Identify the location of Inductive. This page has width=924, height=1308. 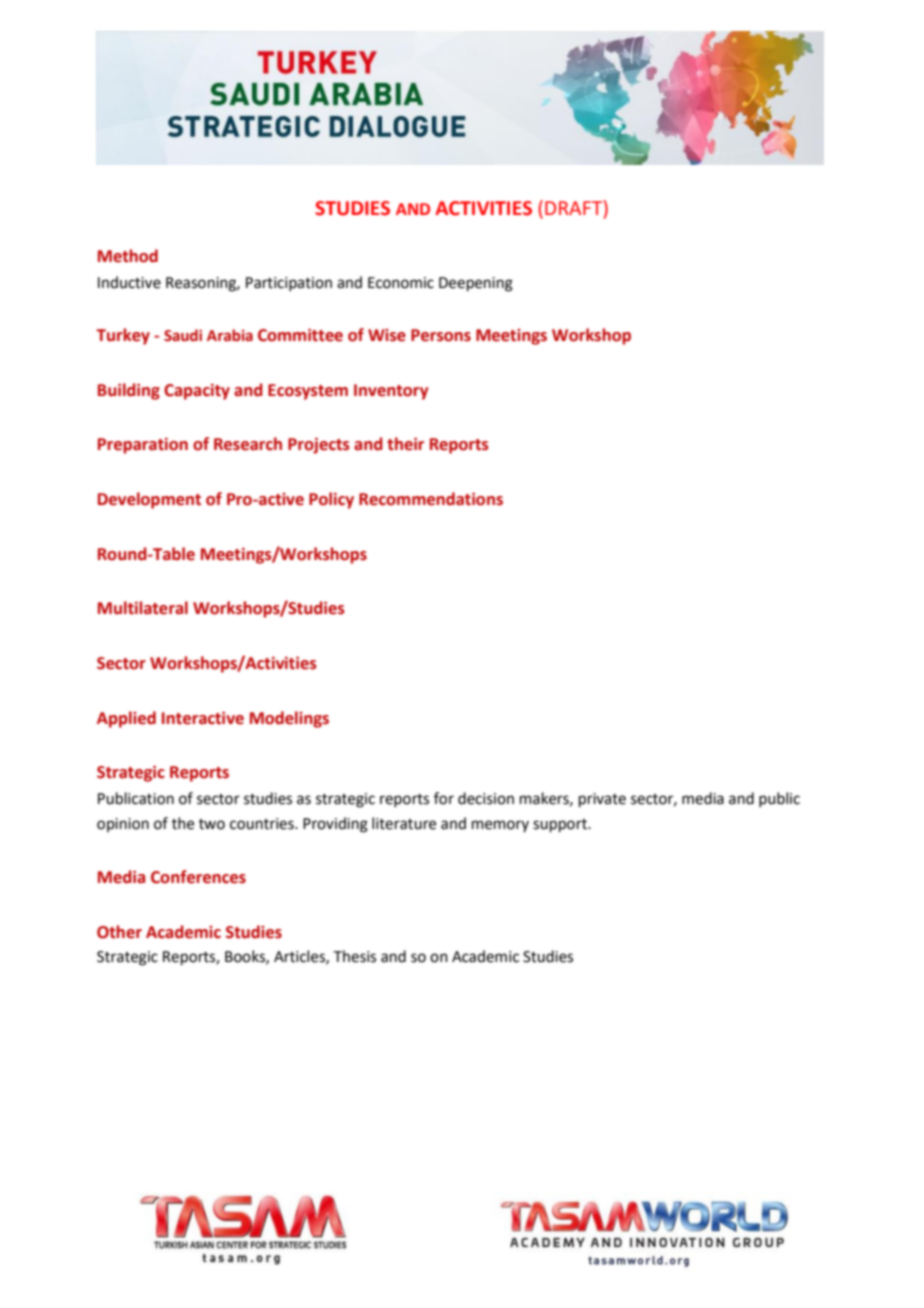
(129, 282).
